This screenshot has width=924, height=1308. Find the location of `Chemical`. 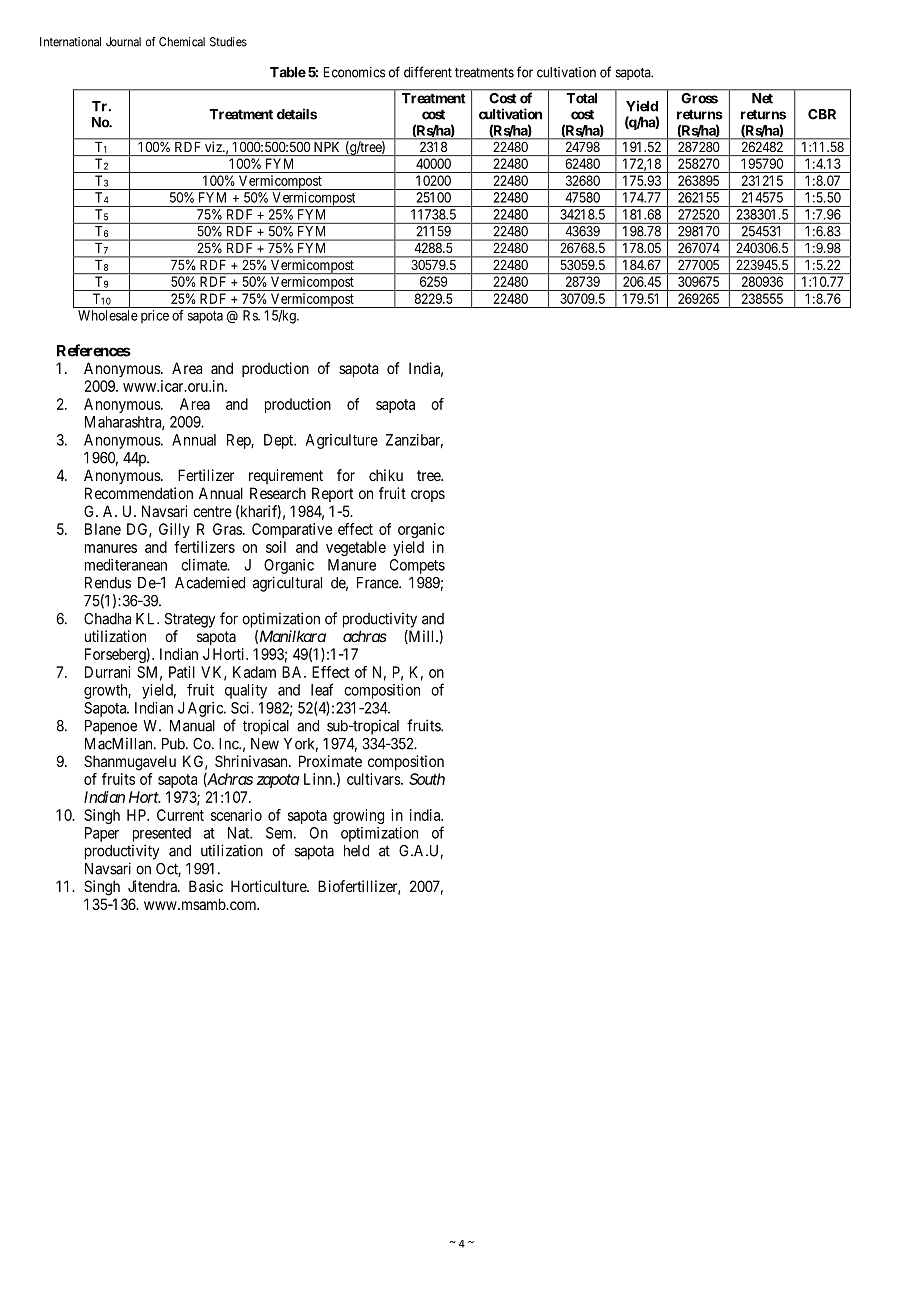

Chemical is located at coordinates (182, 42).
